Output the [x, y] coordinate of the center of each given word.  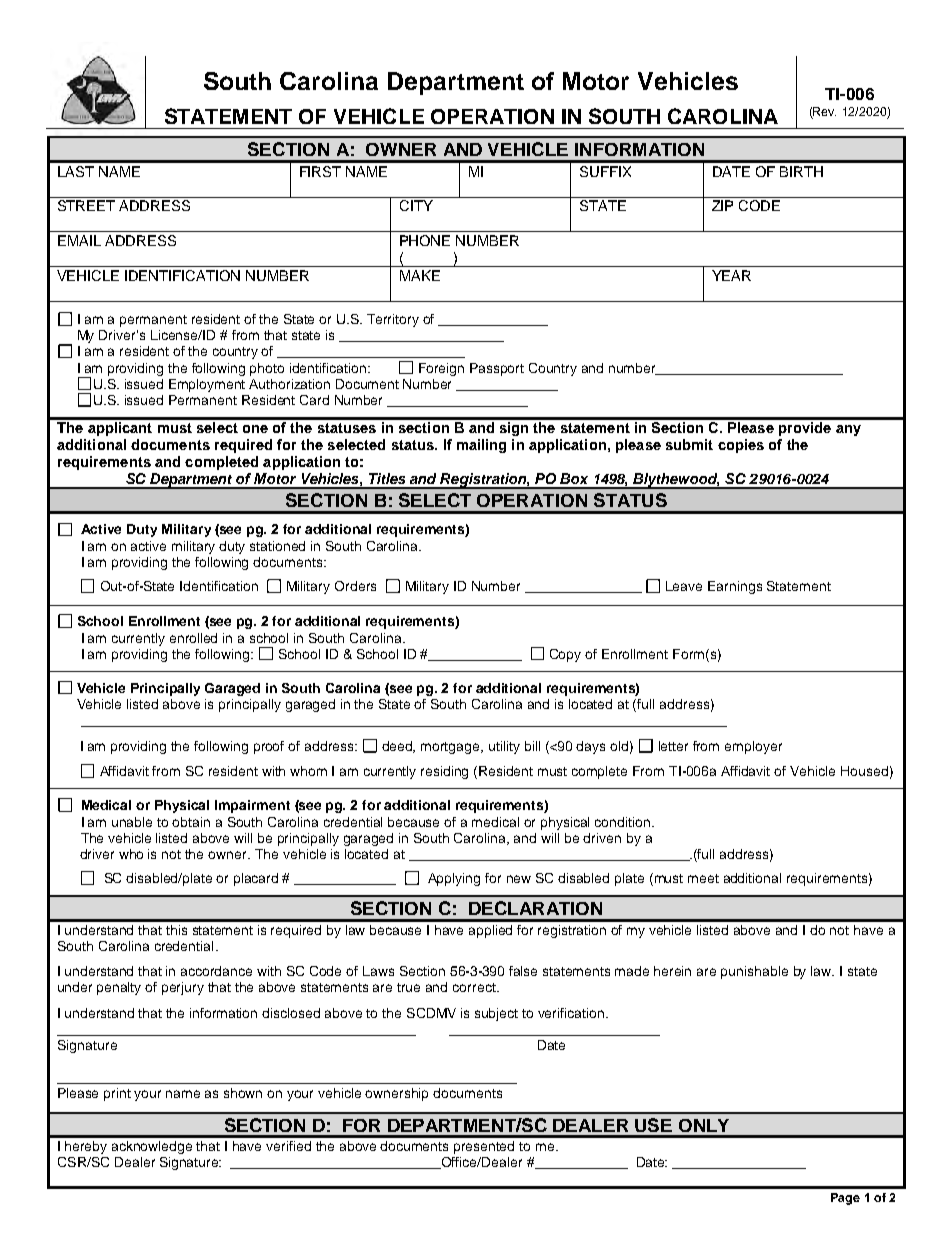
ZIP [722, 205]
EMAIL [79, 240]
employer [753, 747]
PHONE [425, 240]
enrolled [193, 638]
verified [288, 1146]
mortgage [451, 748]
